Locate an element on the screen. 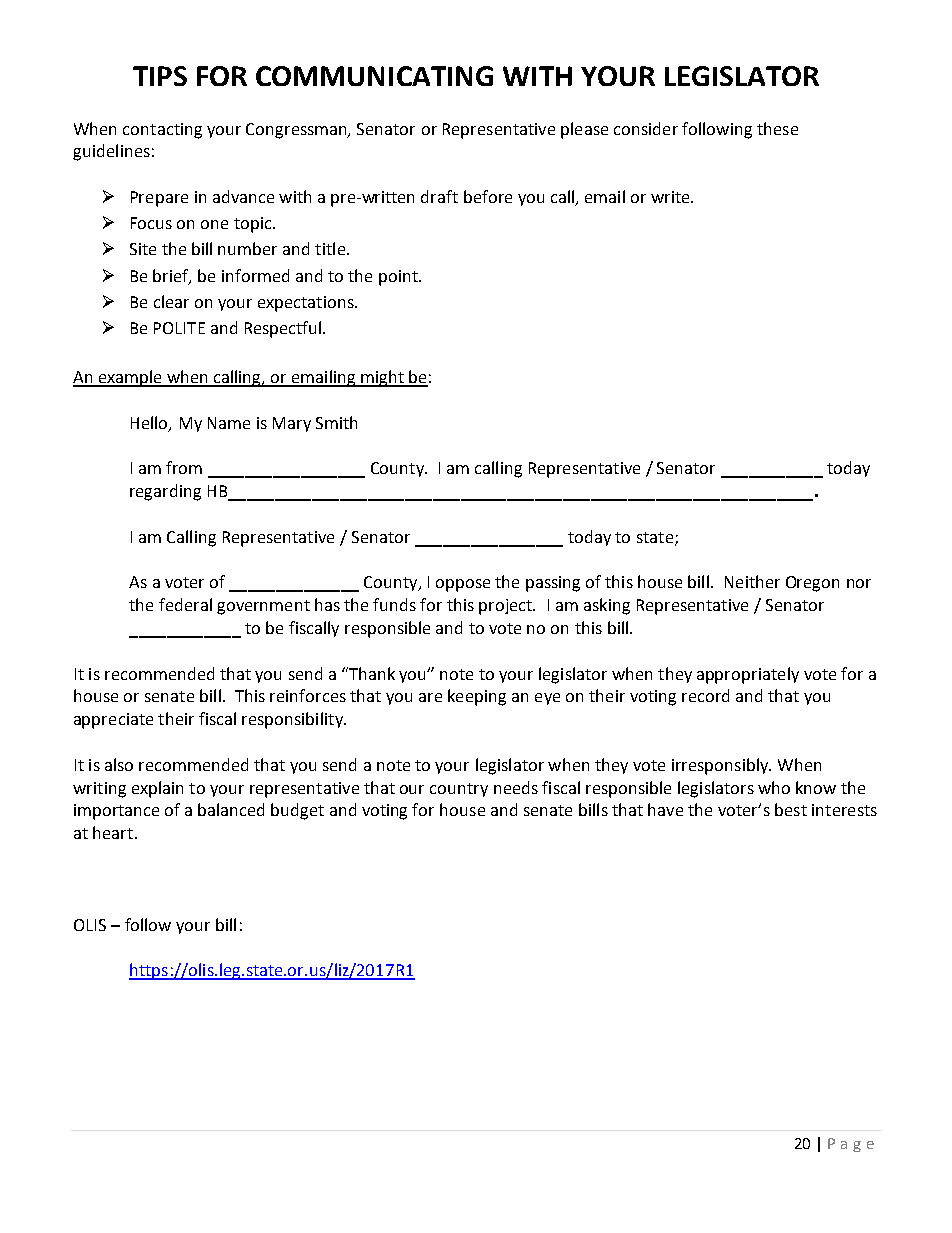 This screenshot has width=952, height=1233. these is located at coordinates (777, 128).
